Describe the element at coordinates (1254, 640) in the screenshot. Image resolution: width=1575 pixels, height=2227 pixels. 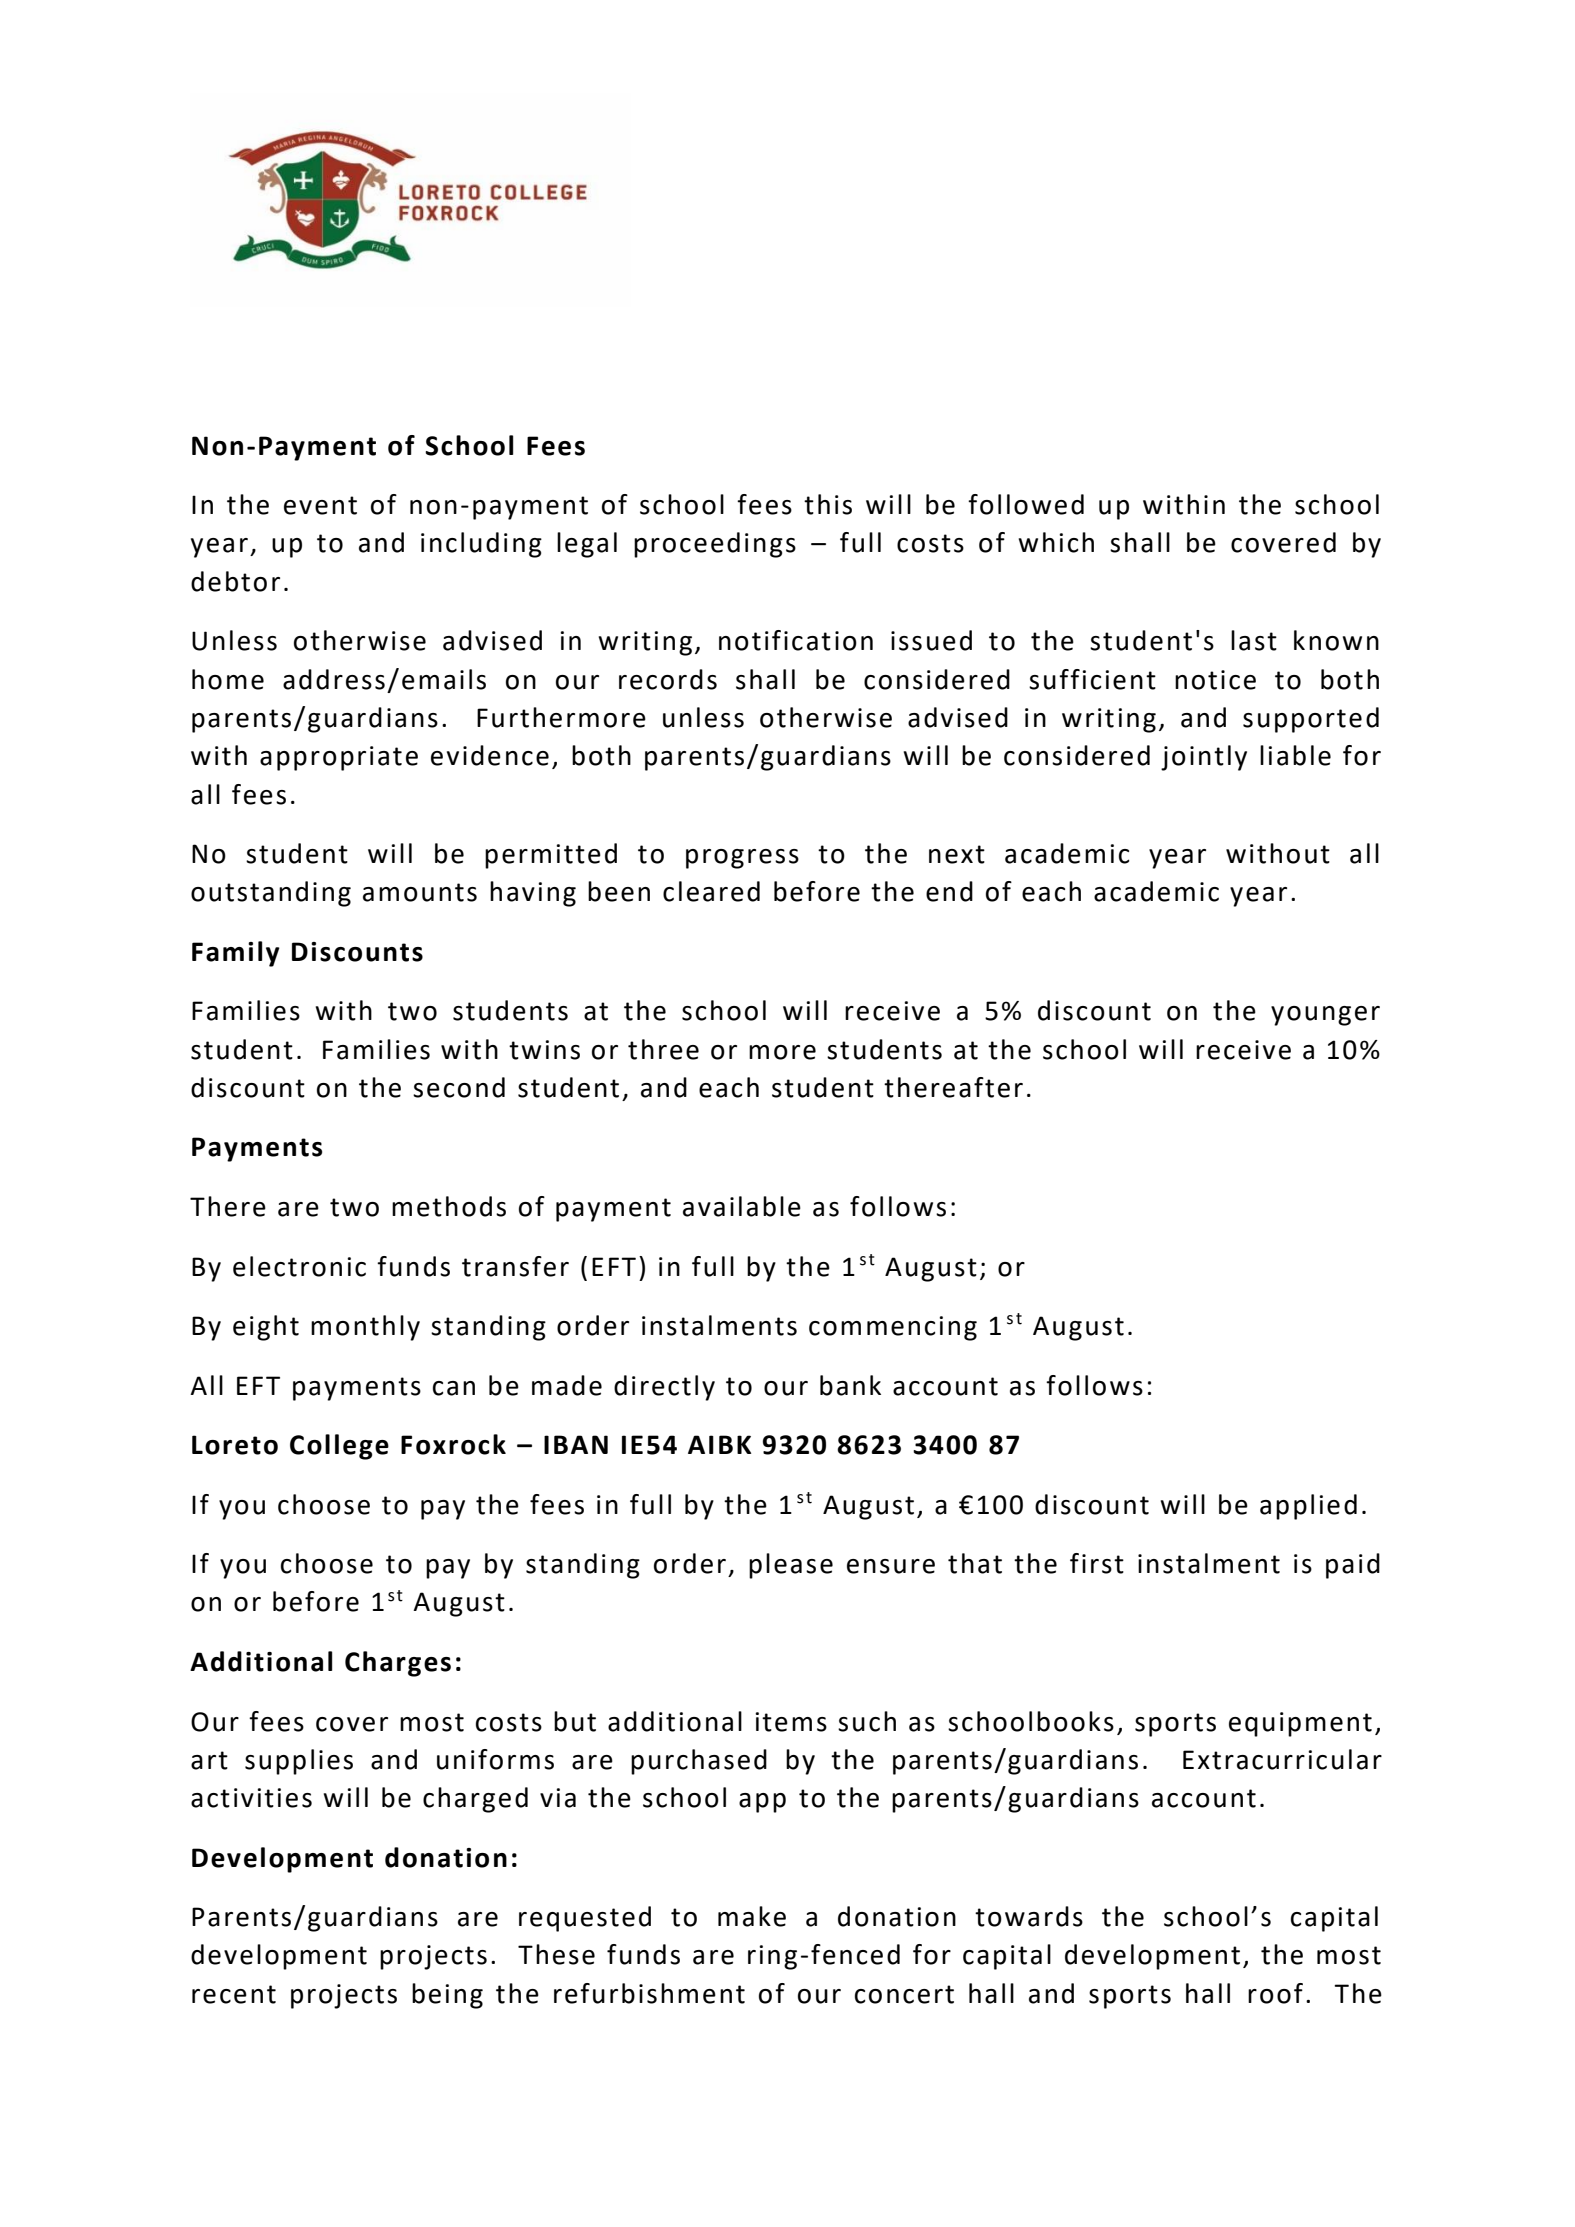
I see `last` at that location.
